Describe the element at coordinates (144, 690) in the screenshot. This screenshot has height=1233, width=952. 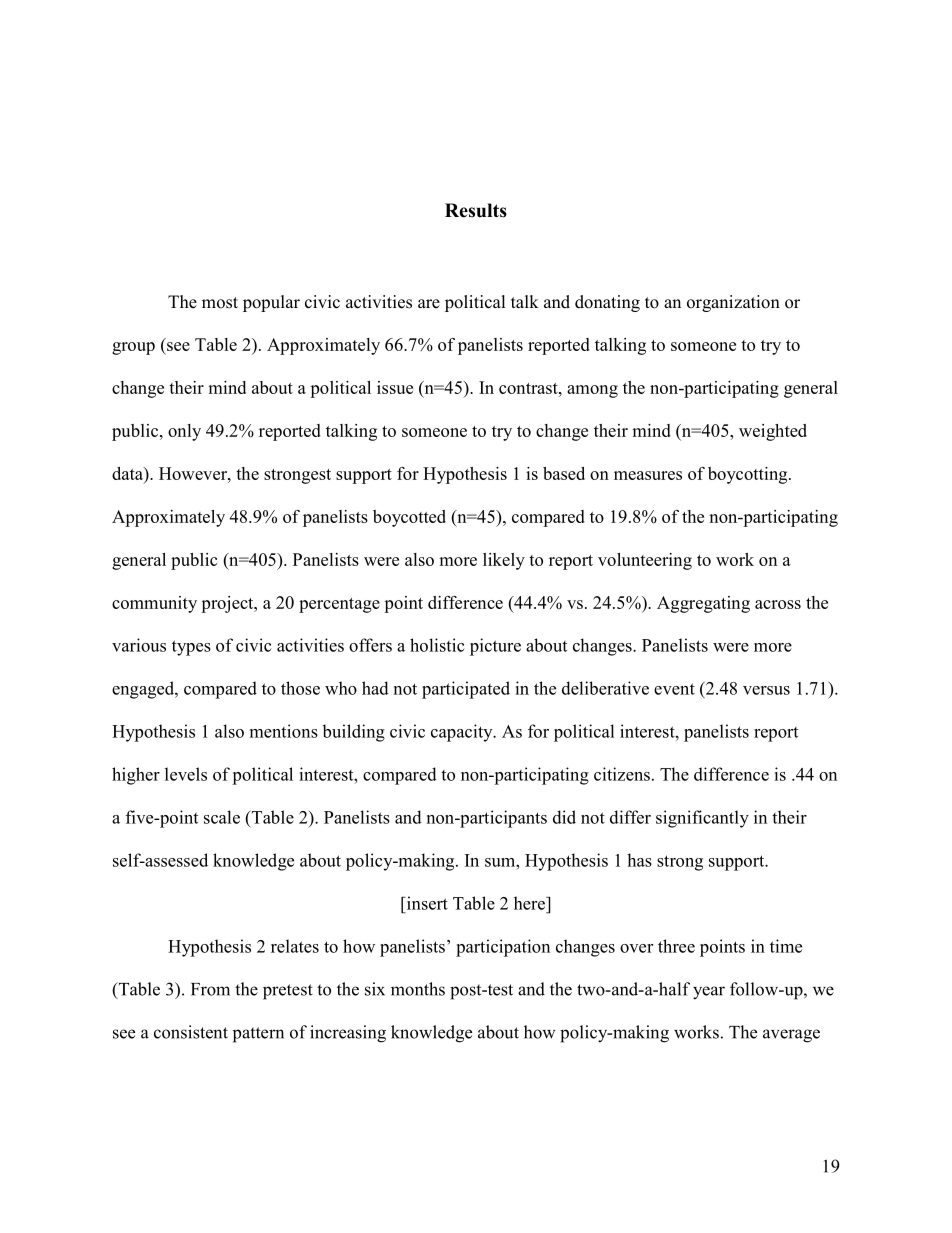
I see `engaged` at that location.
